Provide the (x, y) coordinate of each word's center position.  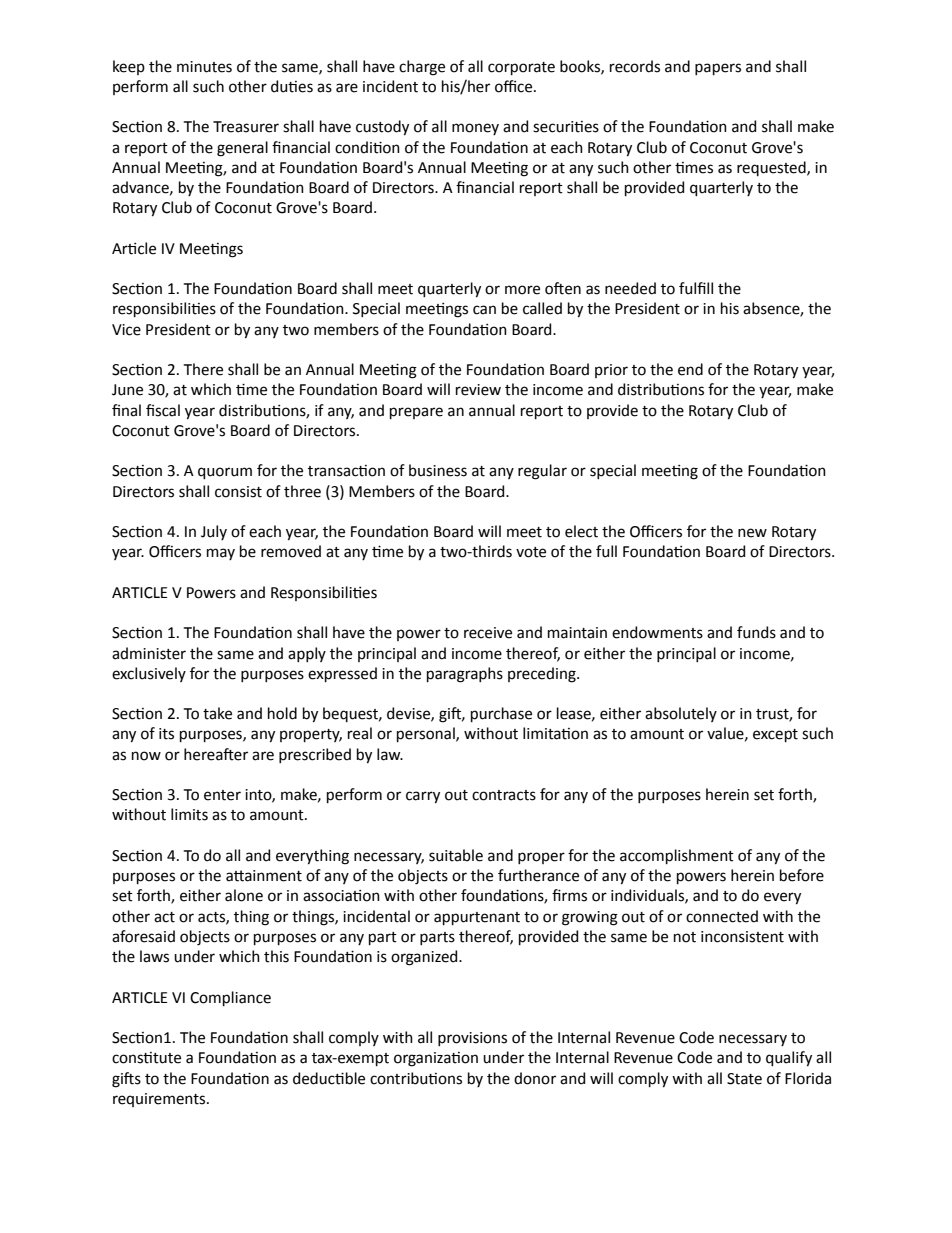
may (221, 554)
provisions (472, 1039)
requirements (160, 1100)
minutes (204, 67)
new (752, 533)
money (475, 129)
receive (488, 633)
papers (718, 69)
